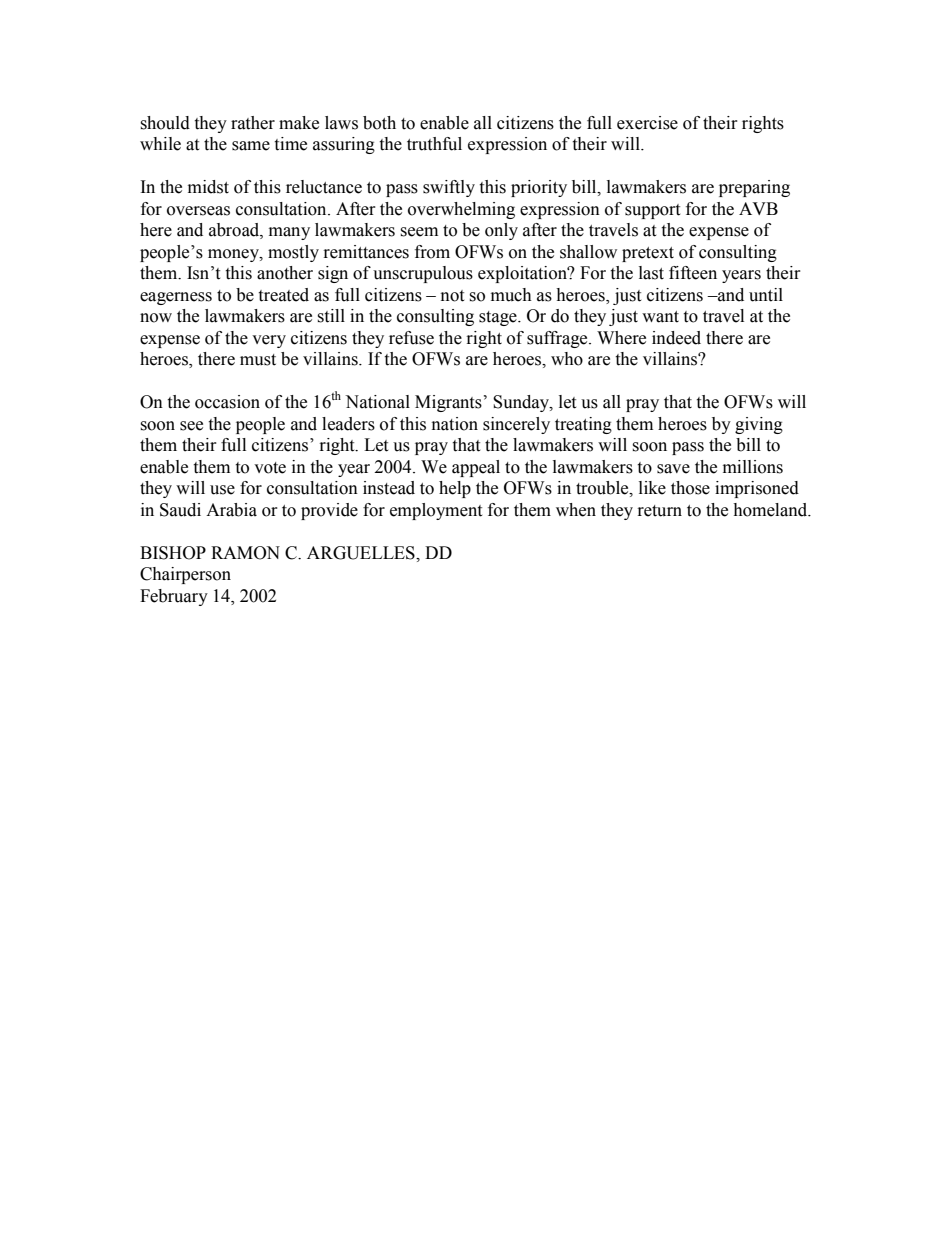 The image size is (952, 1233). What do you see at coordinates (448, 403) in the screenshot?
I see `Migrants` at bounding box center [448, 403].
